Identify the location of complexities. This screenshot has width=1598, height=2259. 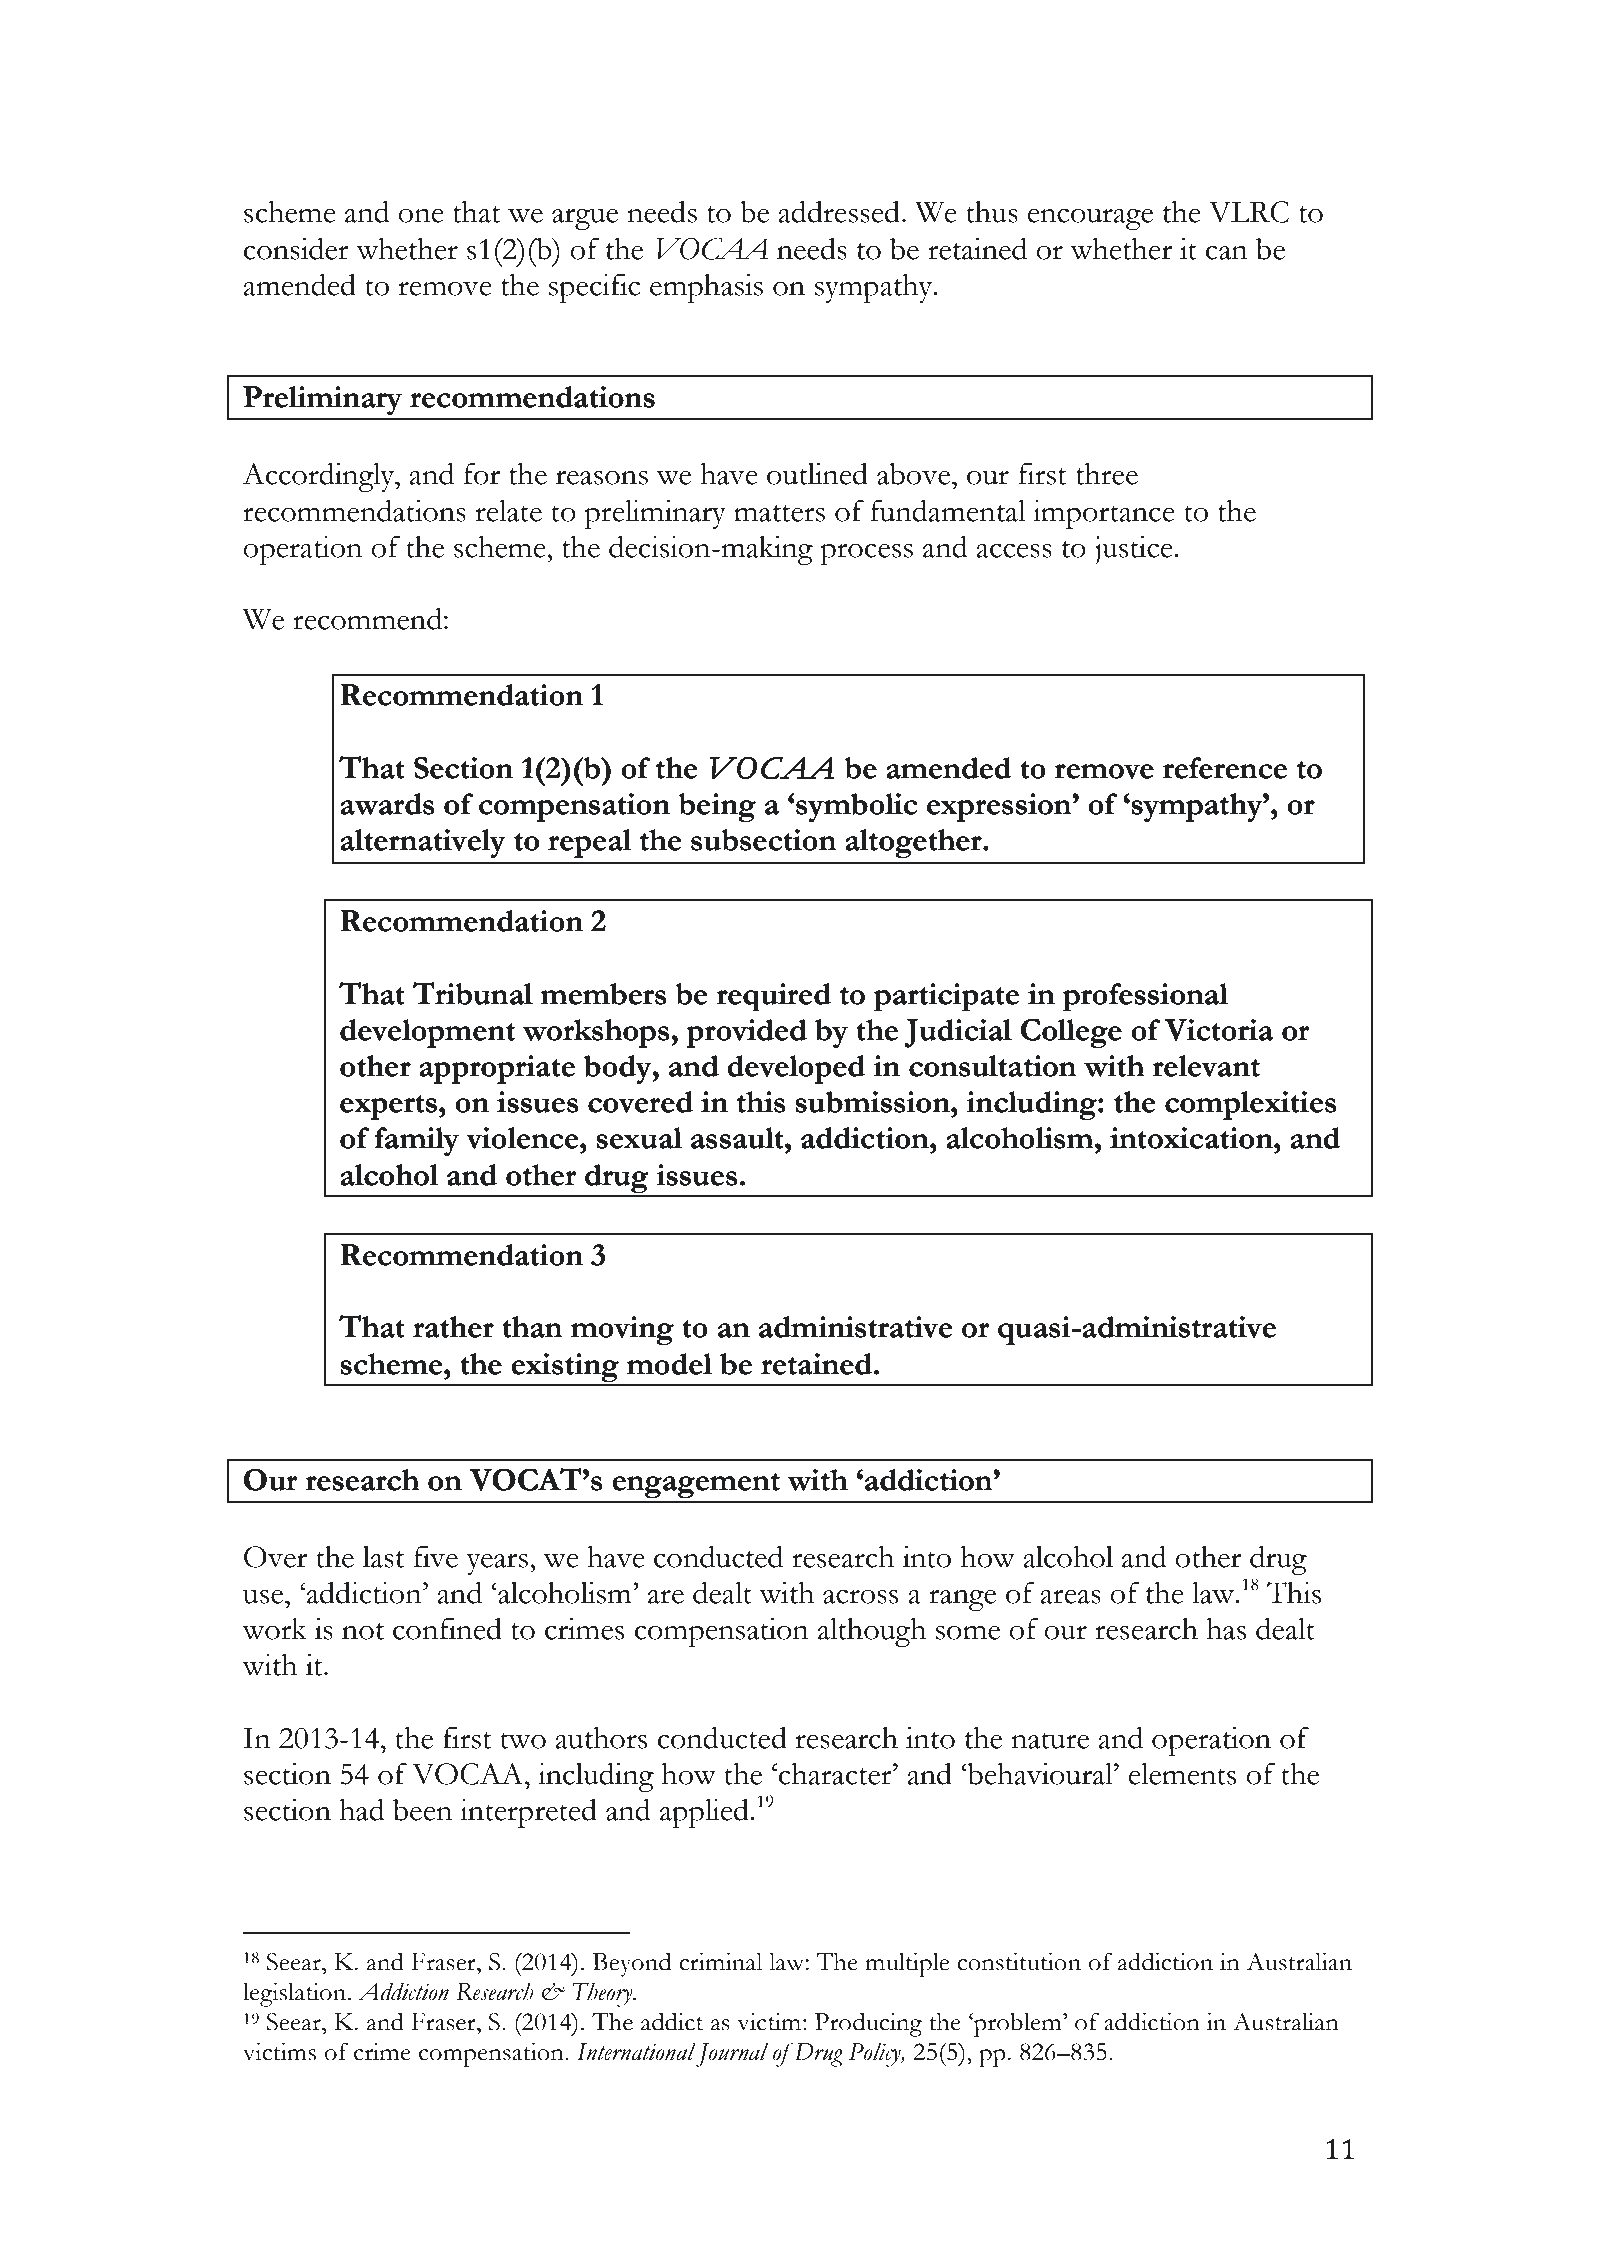
(1250, 1105).
